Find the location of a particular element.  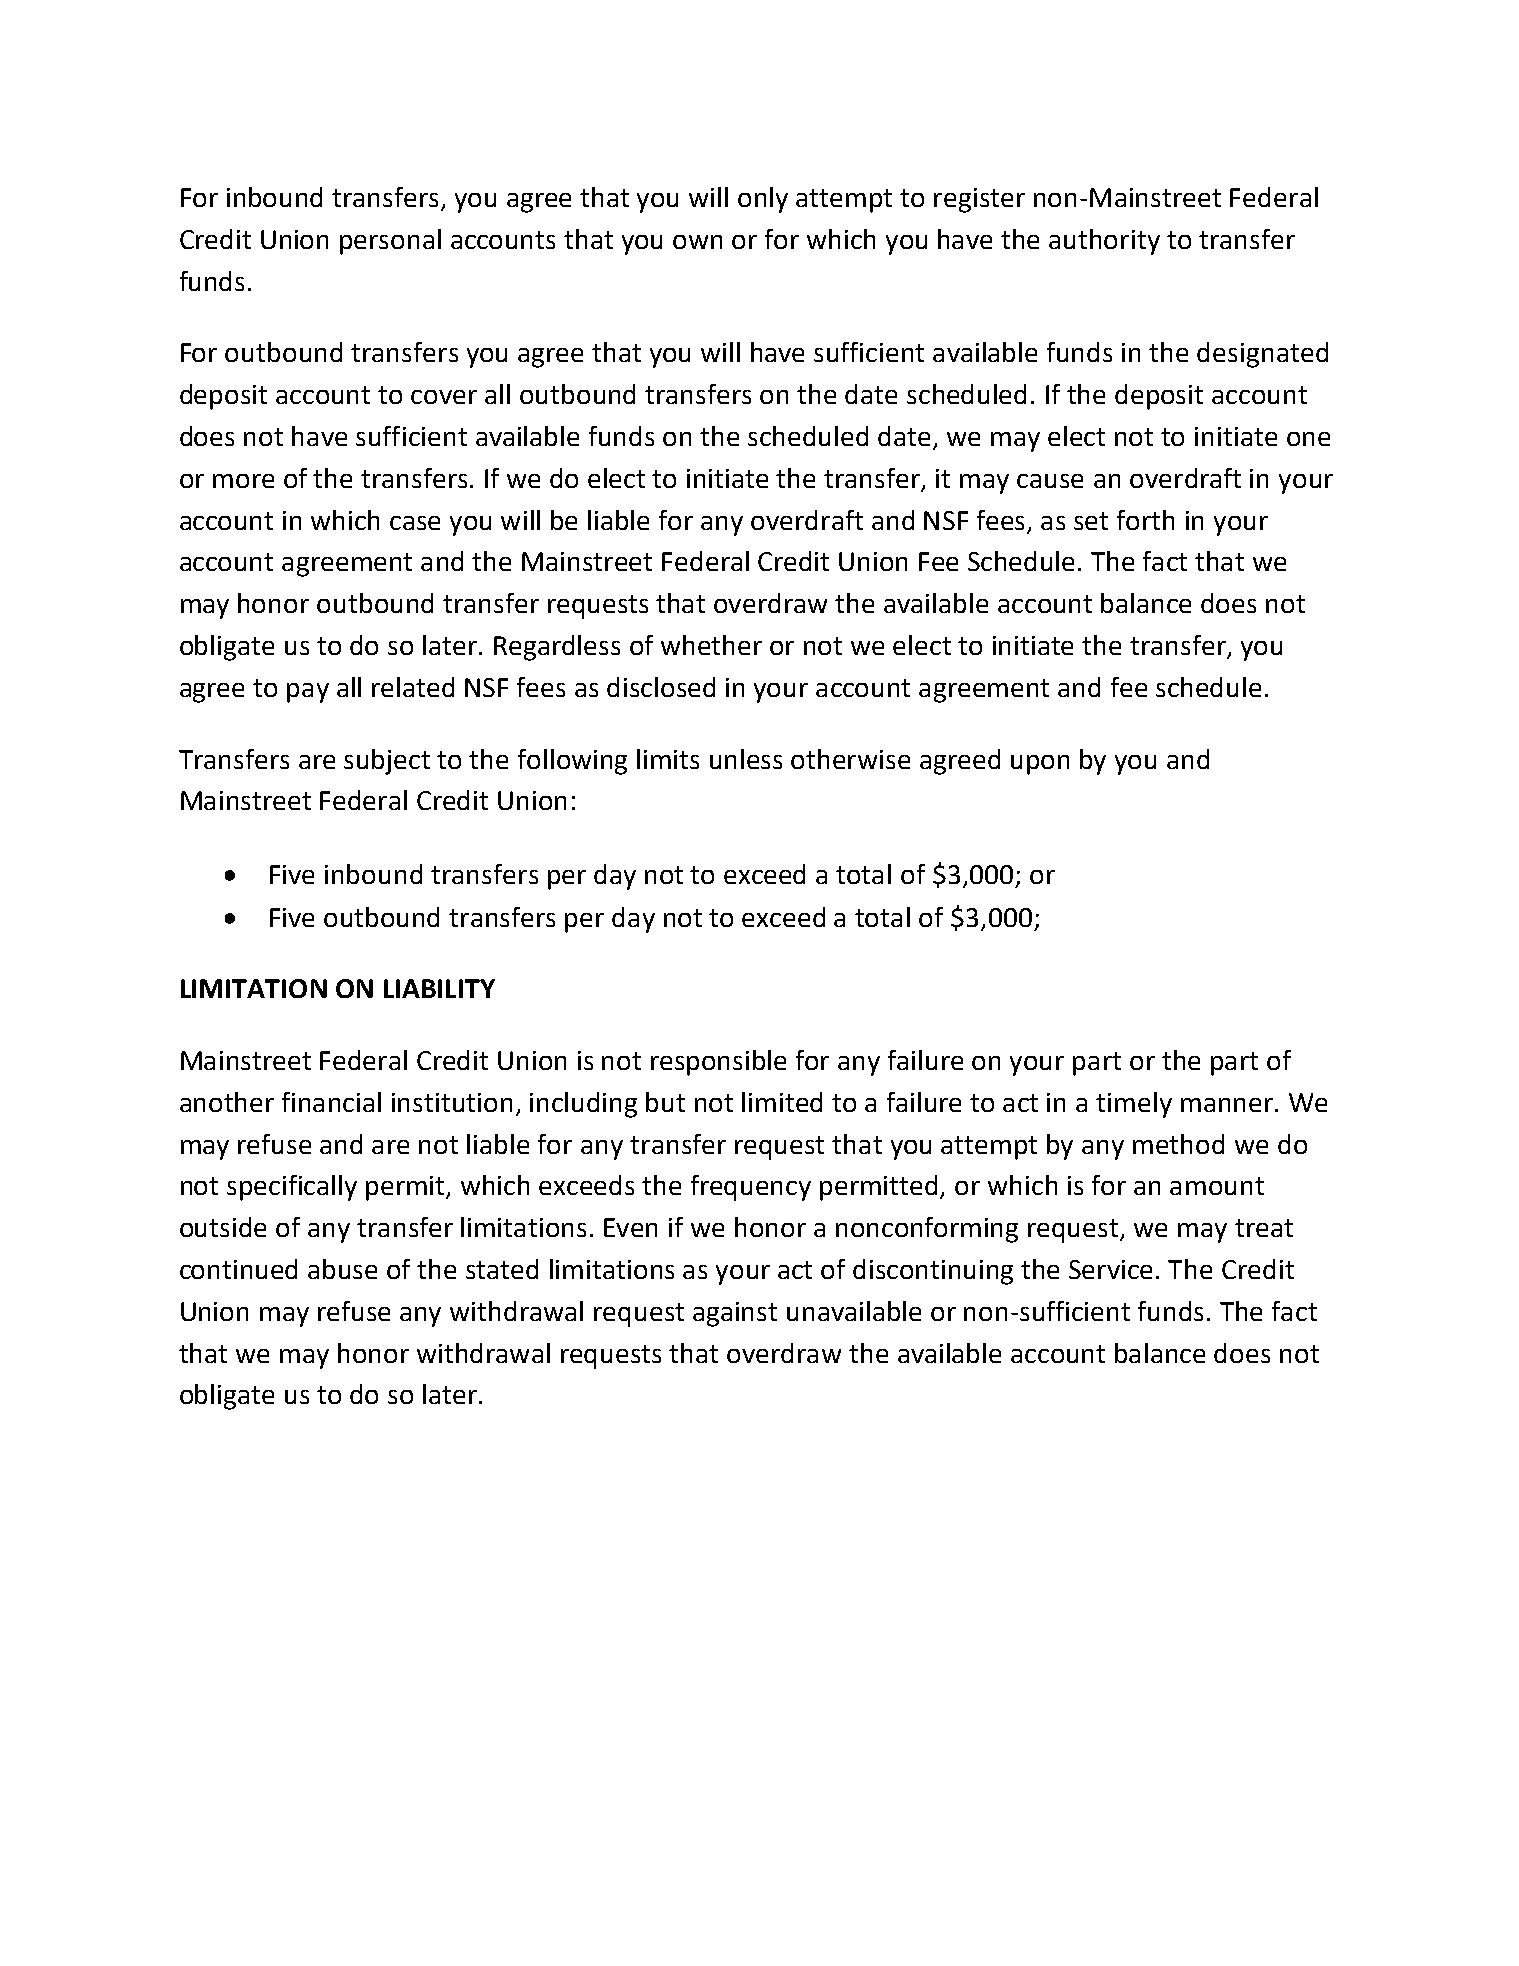

LIABILITY is located at coordinates (439, 988).
